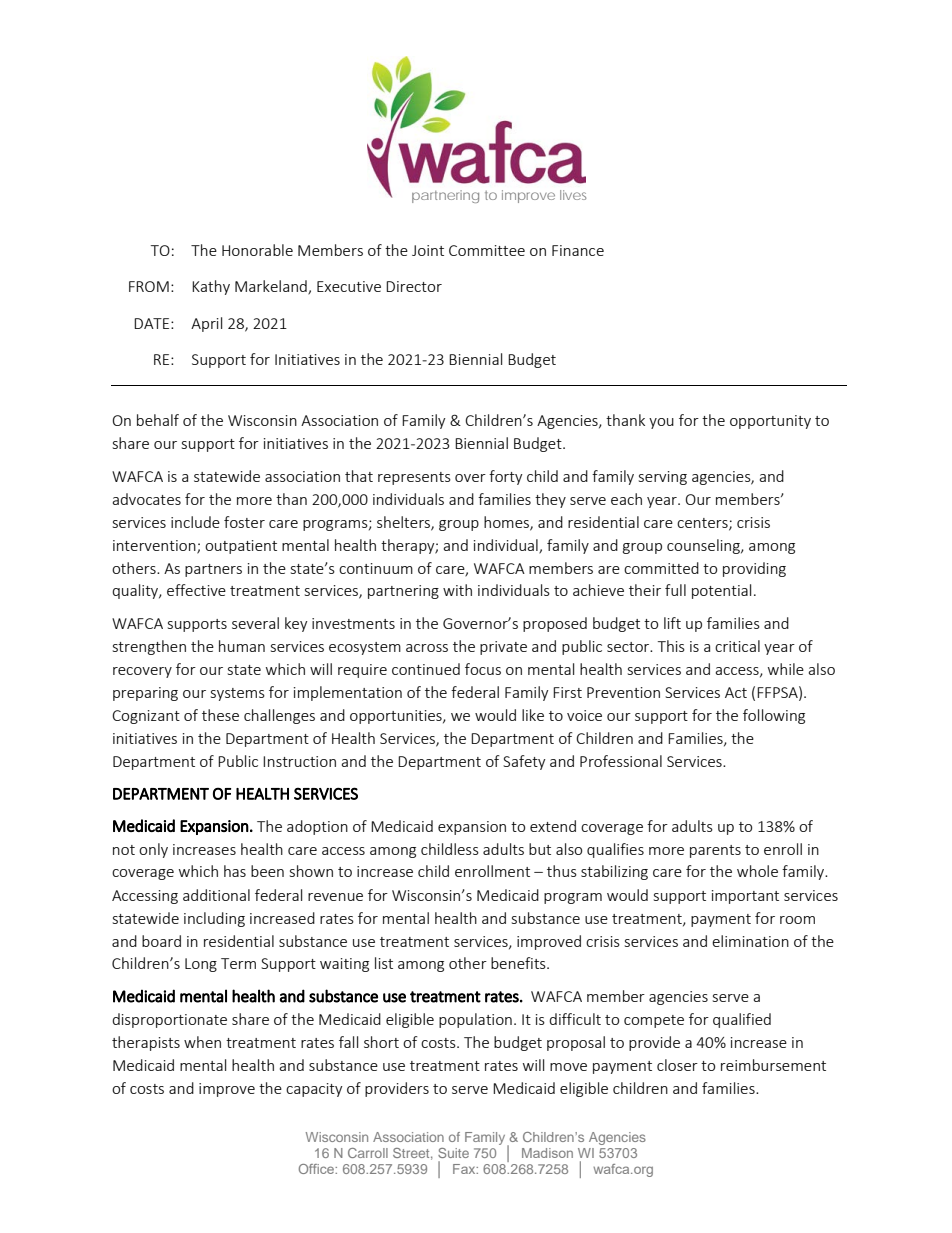  I want to click on Committee, so click(487, 250).
